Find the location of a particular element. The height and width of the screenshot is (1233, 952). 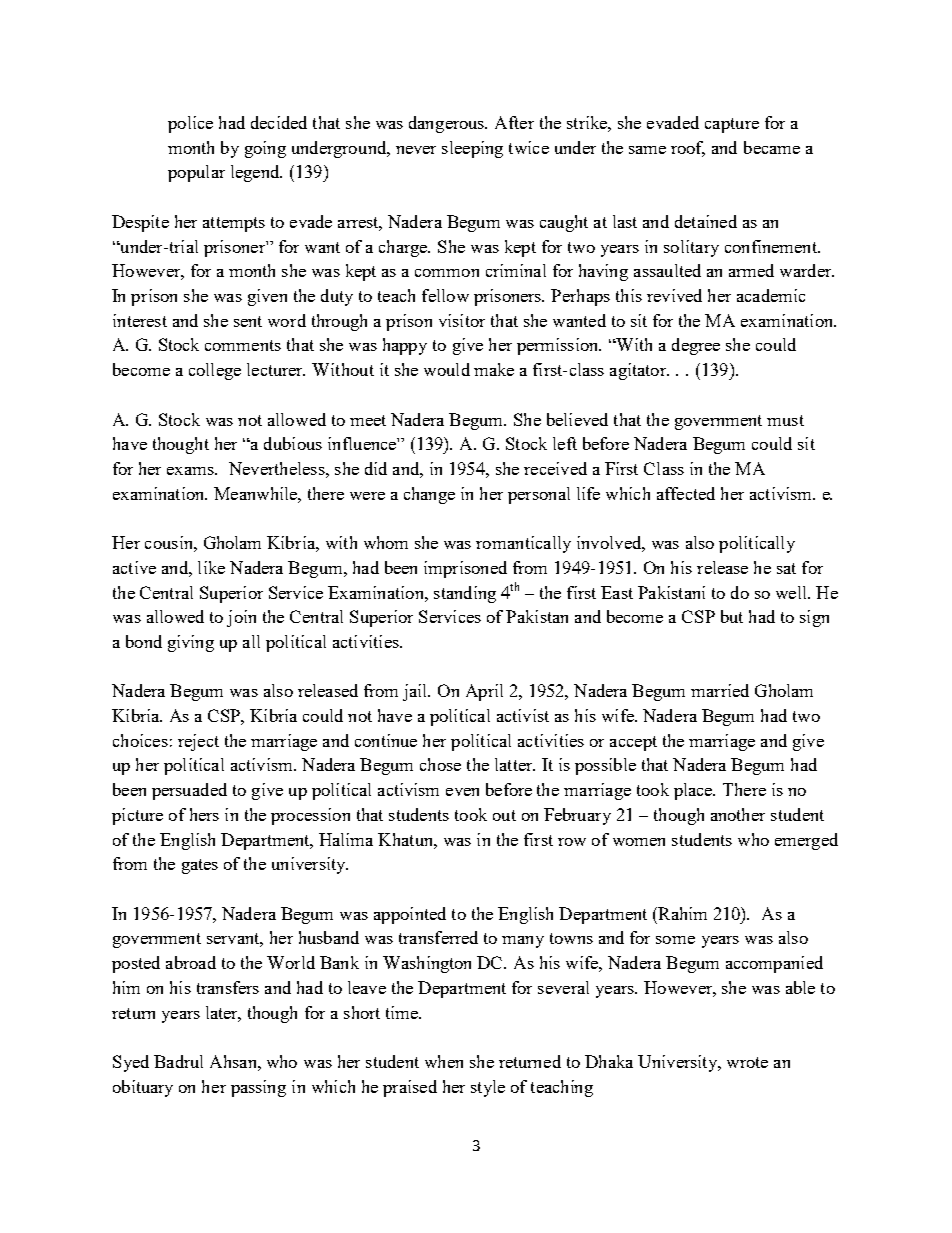

degree is located at coordinates (696, 346).
